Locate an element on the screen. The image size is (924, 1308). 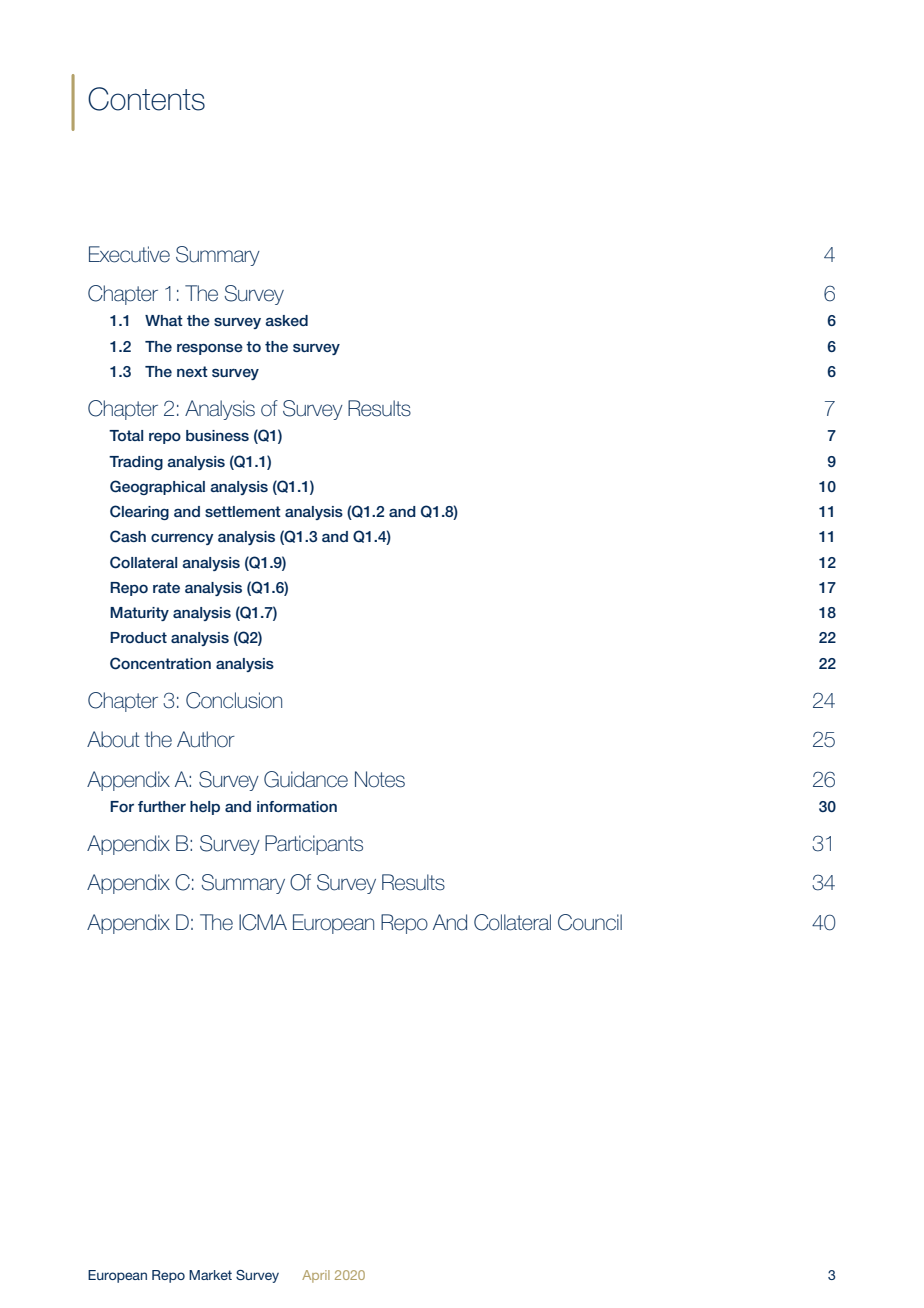
April is located at coordinates (316, 1276).
